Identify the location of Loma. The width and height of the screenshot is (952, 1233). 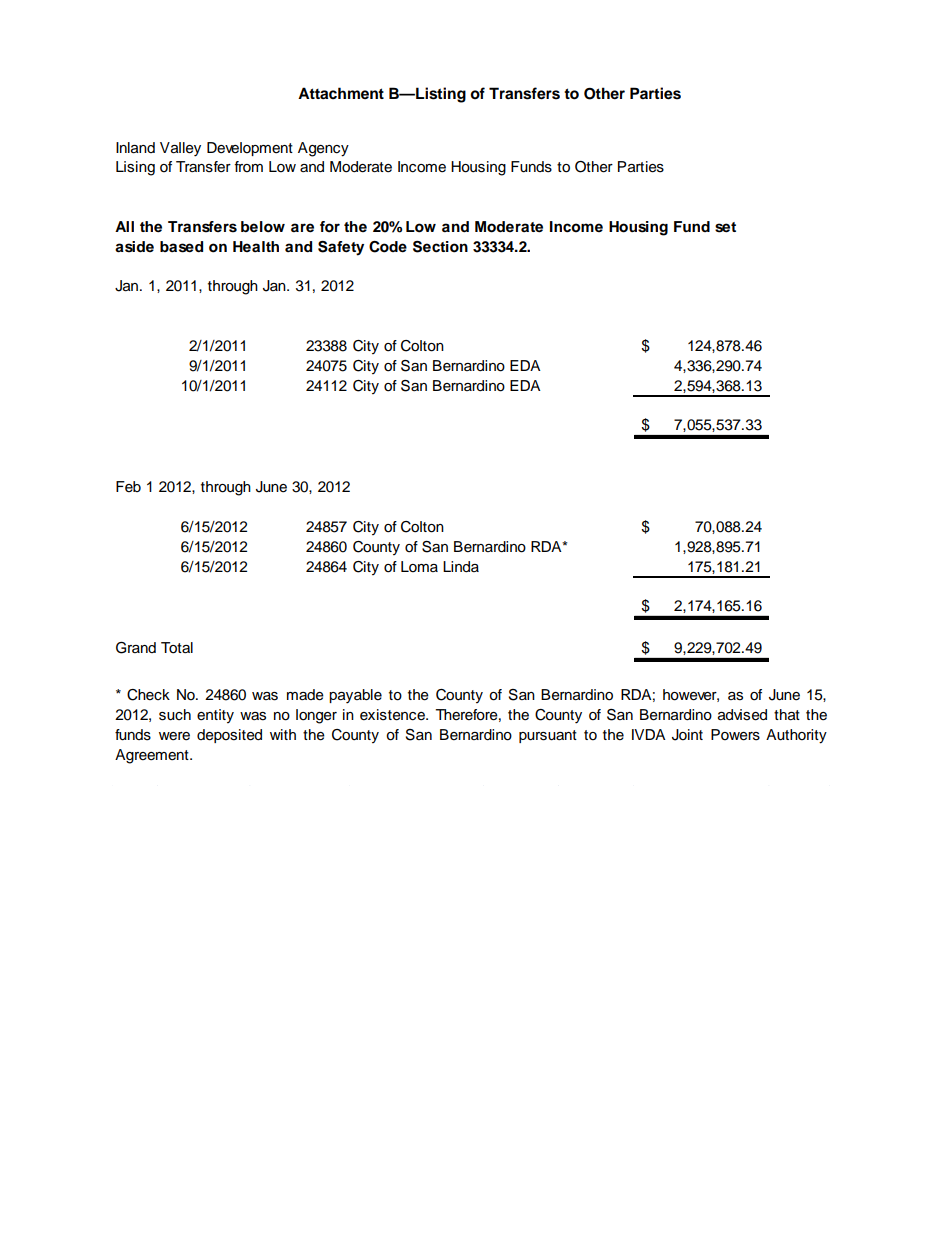
(419, 567).
